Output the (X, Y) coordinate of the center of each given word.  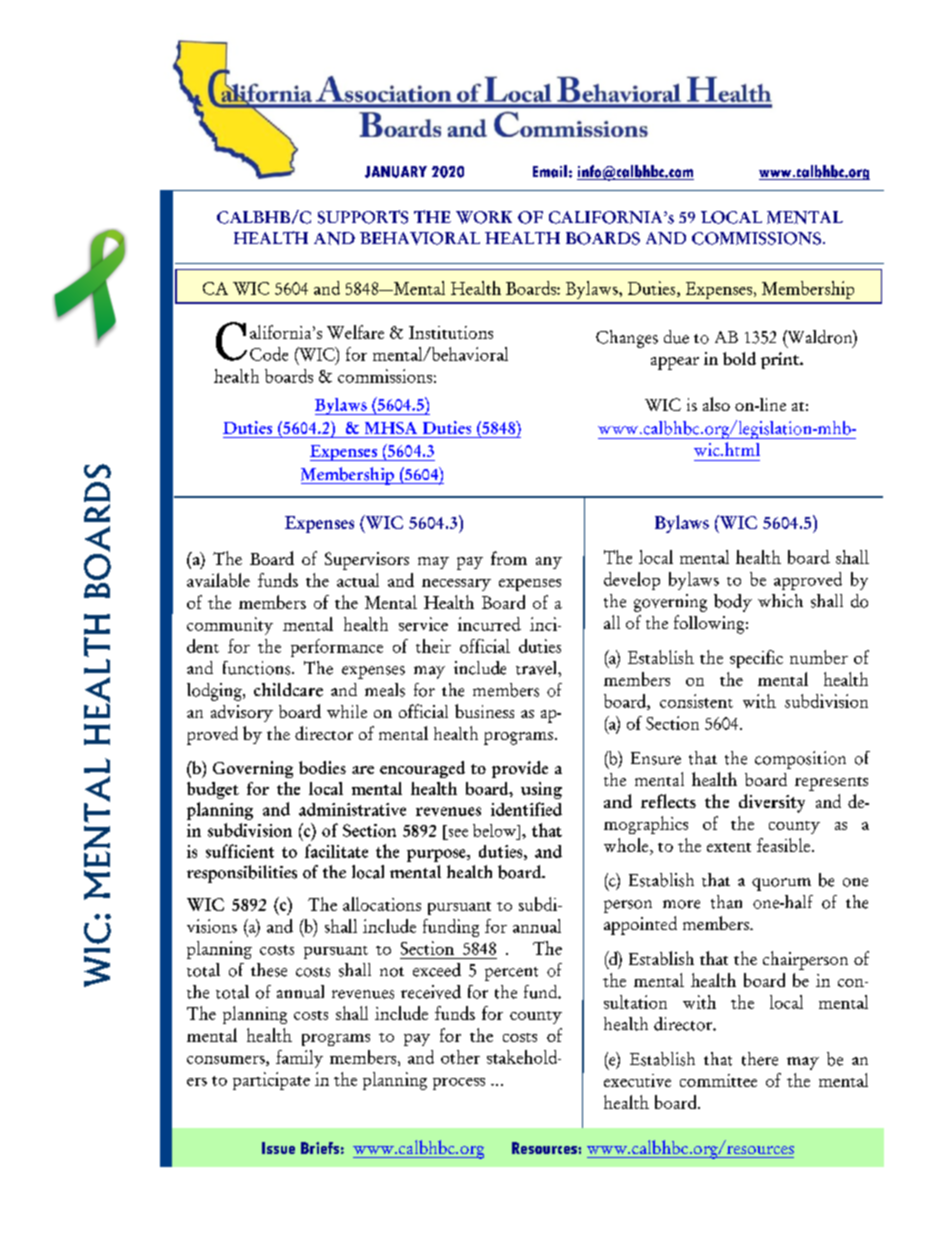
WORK (484, 217)
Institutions (451, 332)
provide (520, 769)
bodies (322, 767)
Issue (278, 1148)
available (218, 580)
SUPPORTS (363, 217)
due (676, 337)
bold (739, 358)
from (509, 558)
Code (269, 354)
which (780, 601)
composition (800, 760)
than (726, 902)
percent (511, 974)
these (269, 970)
